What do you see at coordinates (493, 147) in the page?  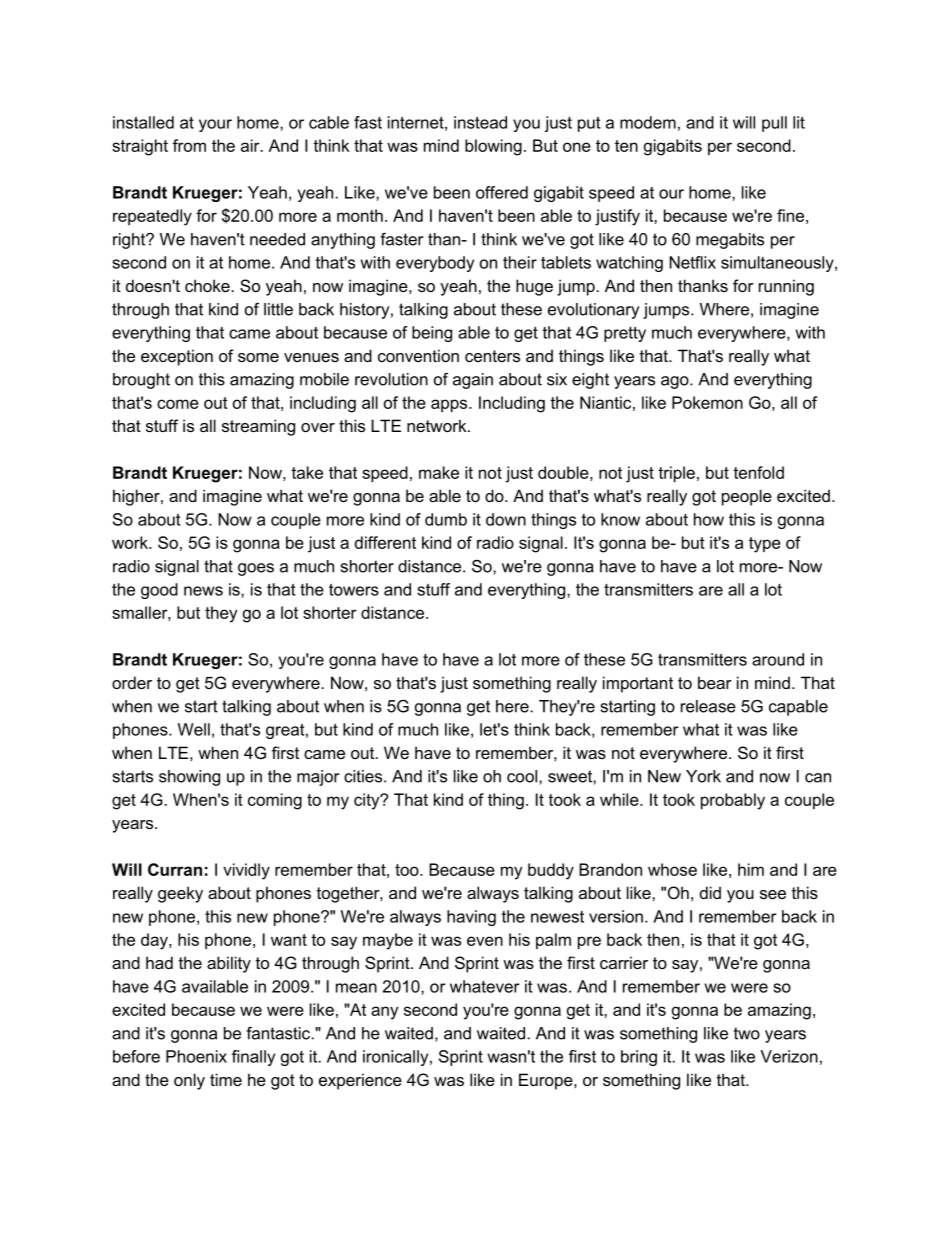 I see `blowing` at bounding box center [493, 147].
